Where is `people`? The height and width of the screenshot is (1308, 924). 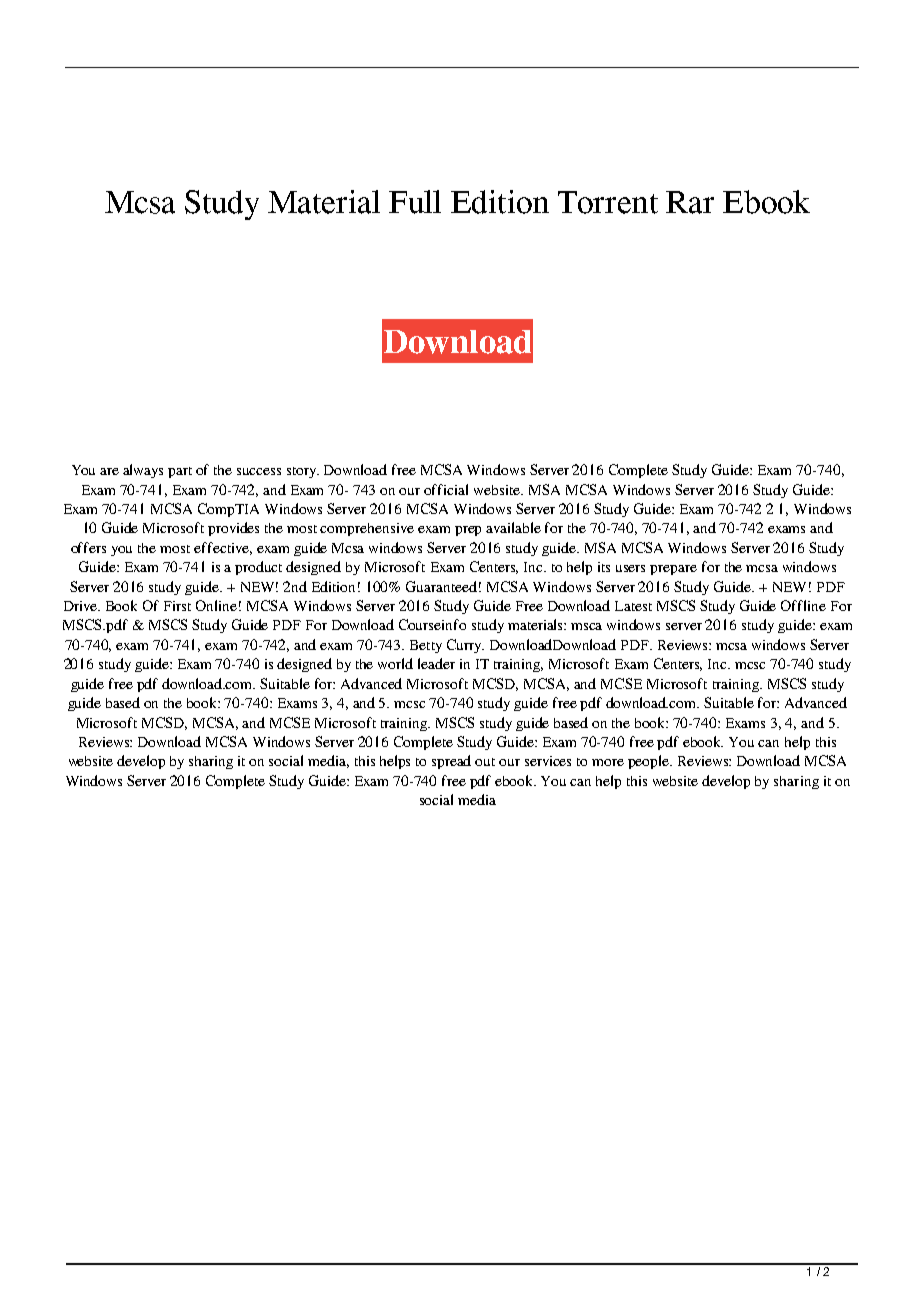
people is located at coordinates (650, 762).
